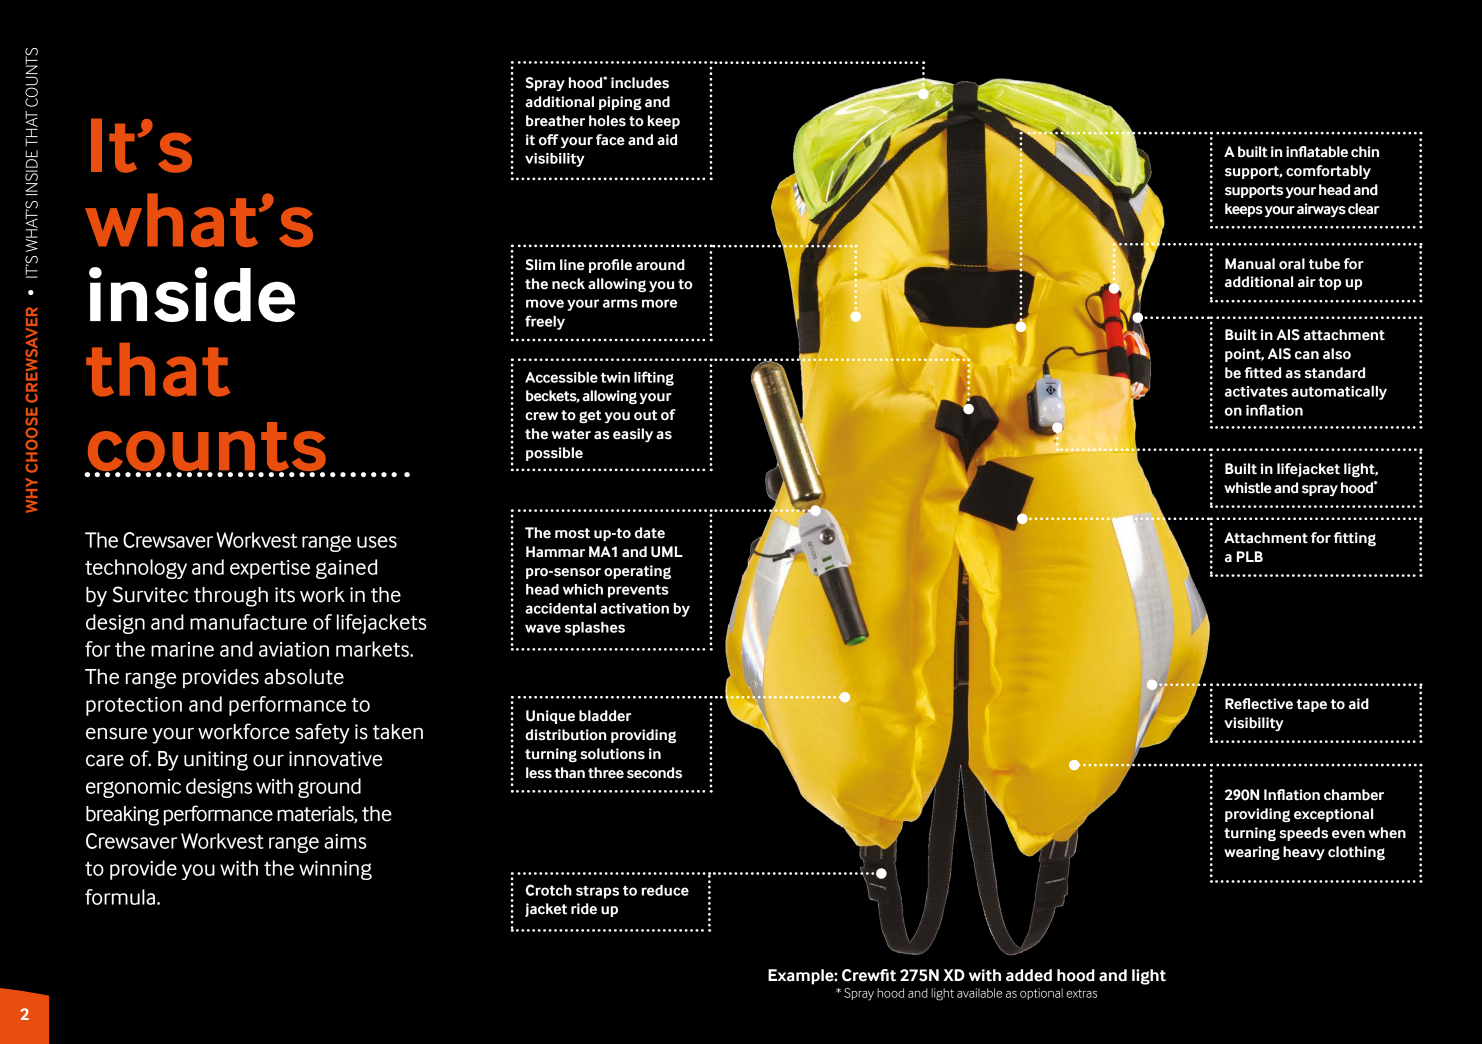 Image resolution: width=1482 pixels, height=1044 pixels. Describe the element at coordinates (620, 103) in the screenshot. I see `piping` at that location.
